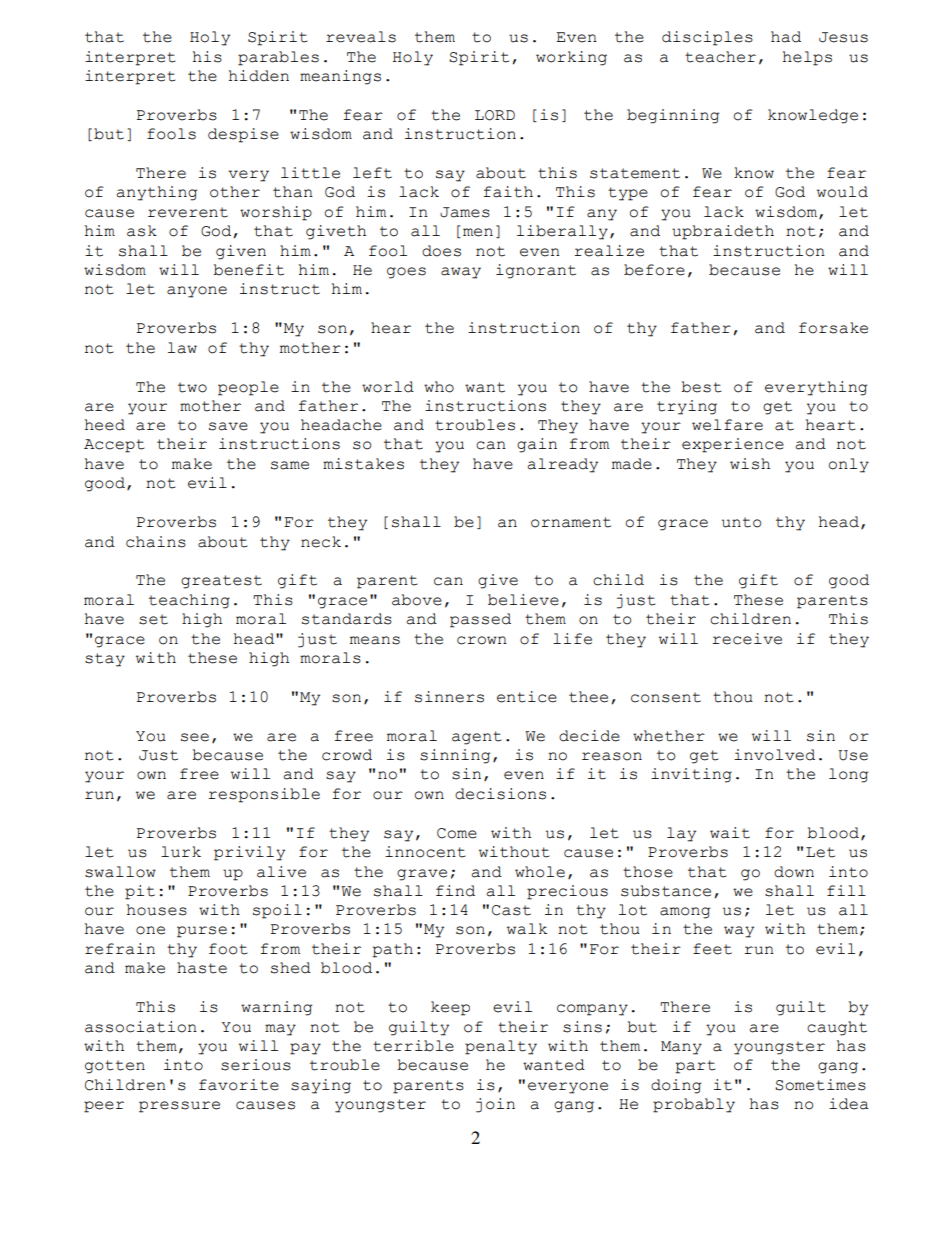 The image size is (952, 1233). What do you see at coordinates (495, 115) in the document?
I see `LORD` at bounding box center [495, 115].
